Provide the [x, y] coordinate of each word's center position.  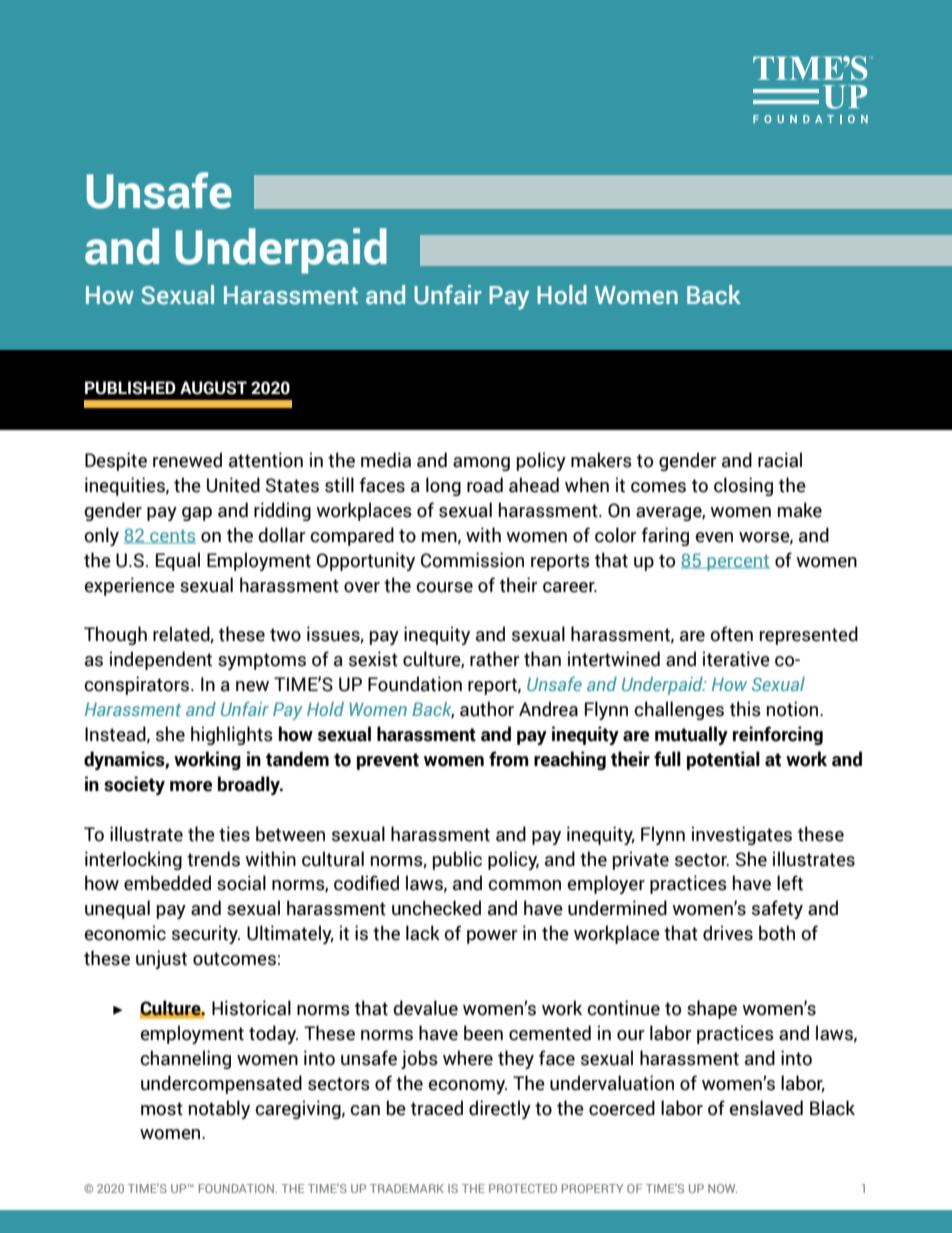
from [509, 759]
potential [723, 760]
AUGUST [213, 388]
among [481, 464]
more [191, 786]
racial [780, 460]
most [162, 1109]
